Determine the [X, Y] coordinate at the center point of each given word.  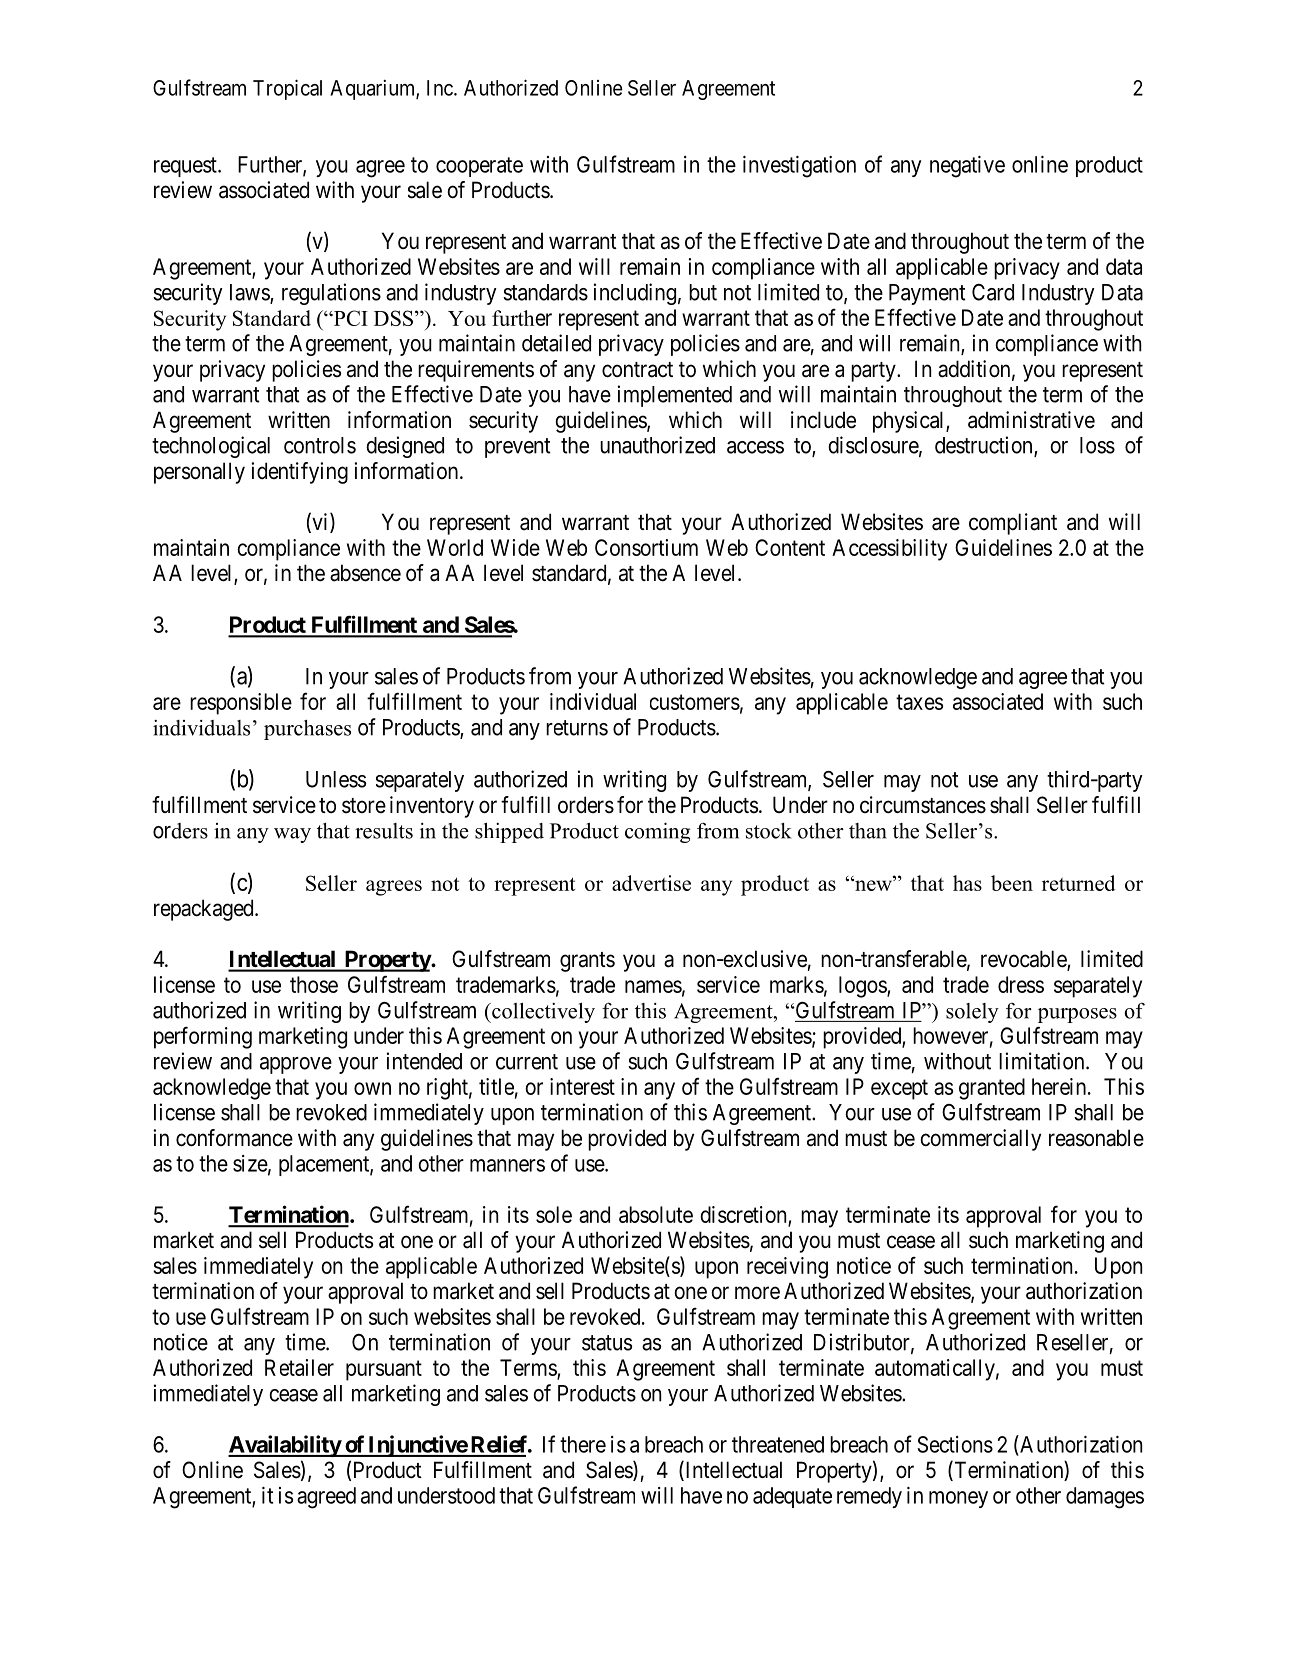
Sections [955, 1444]
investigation [799, 167]
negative [967, 167]
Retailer [299, 1367]
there [583, 1444]
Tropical [287, 89]
